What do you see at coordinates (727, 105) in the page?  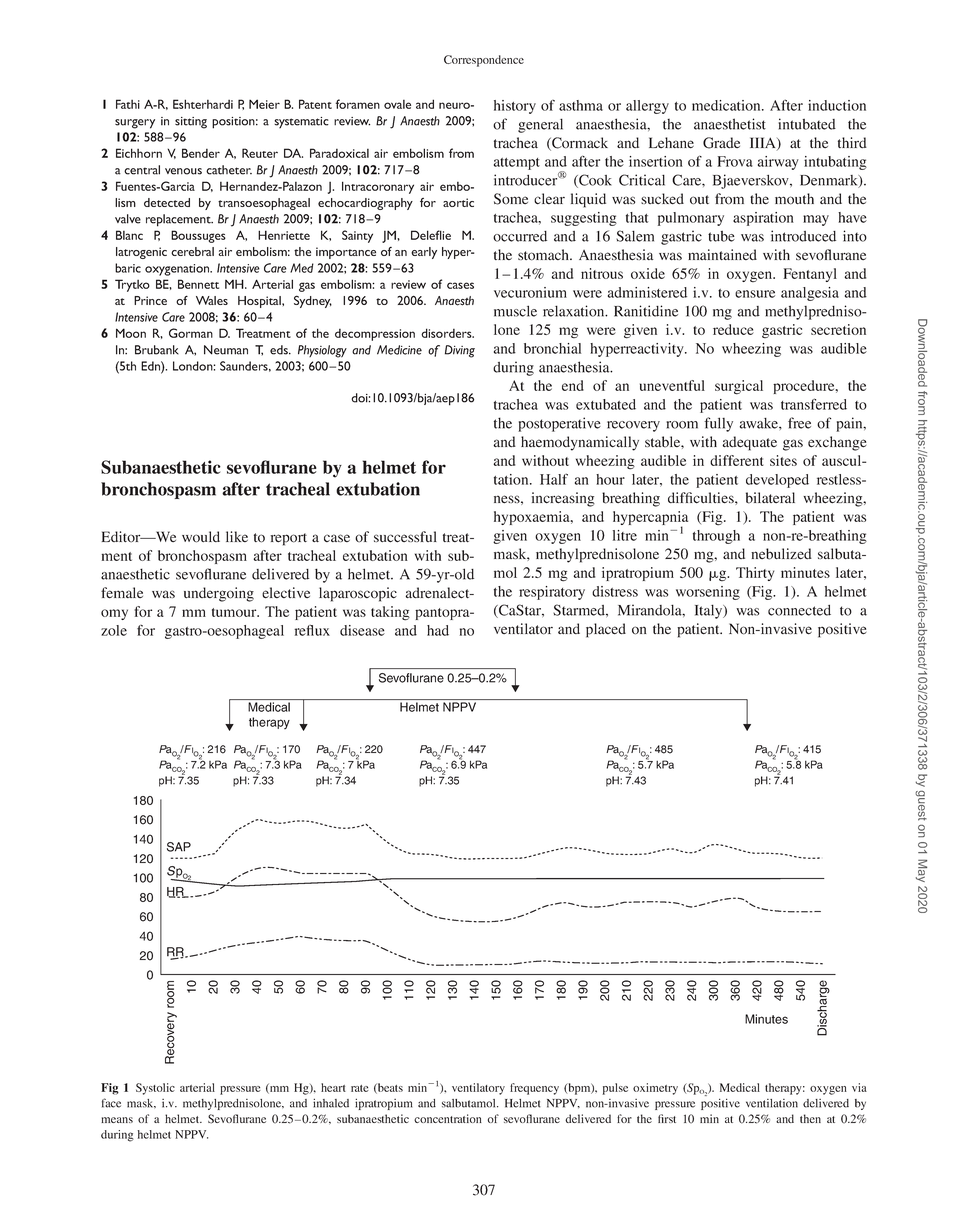 I see `medication` at bounding box center [727, 105].
